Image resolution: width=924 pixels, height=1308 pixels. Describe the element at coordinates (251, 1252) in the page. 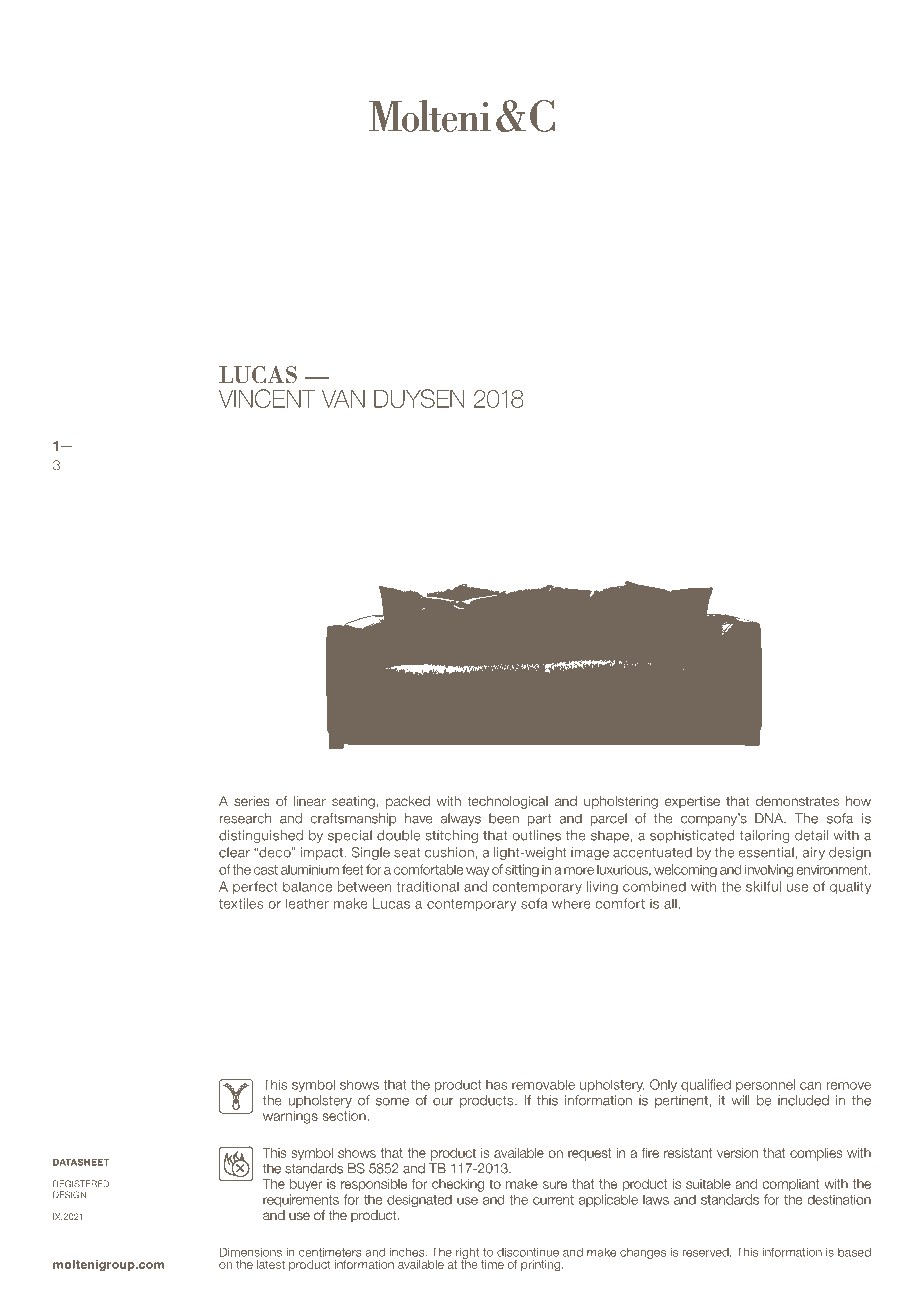

I see `Dimensions` at that location.
